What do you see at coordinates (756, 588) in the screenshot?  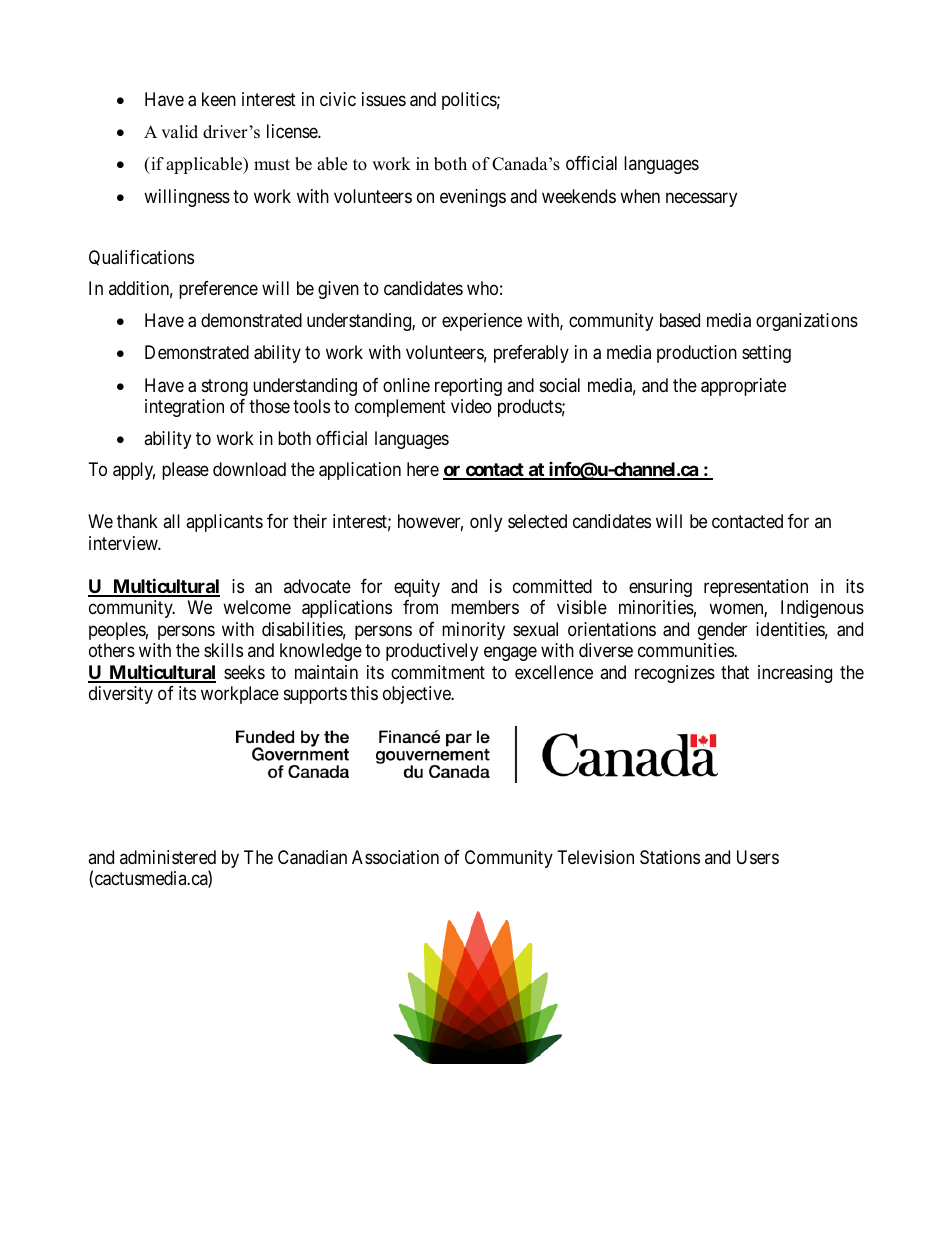 I see `representation` at bounding box center [756, 588].
